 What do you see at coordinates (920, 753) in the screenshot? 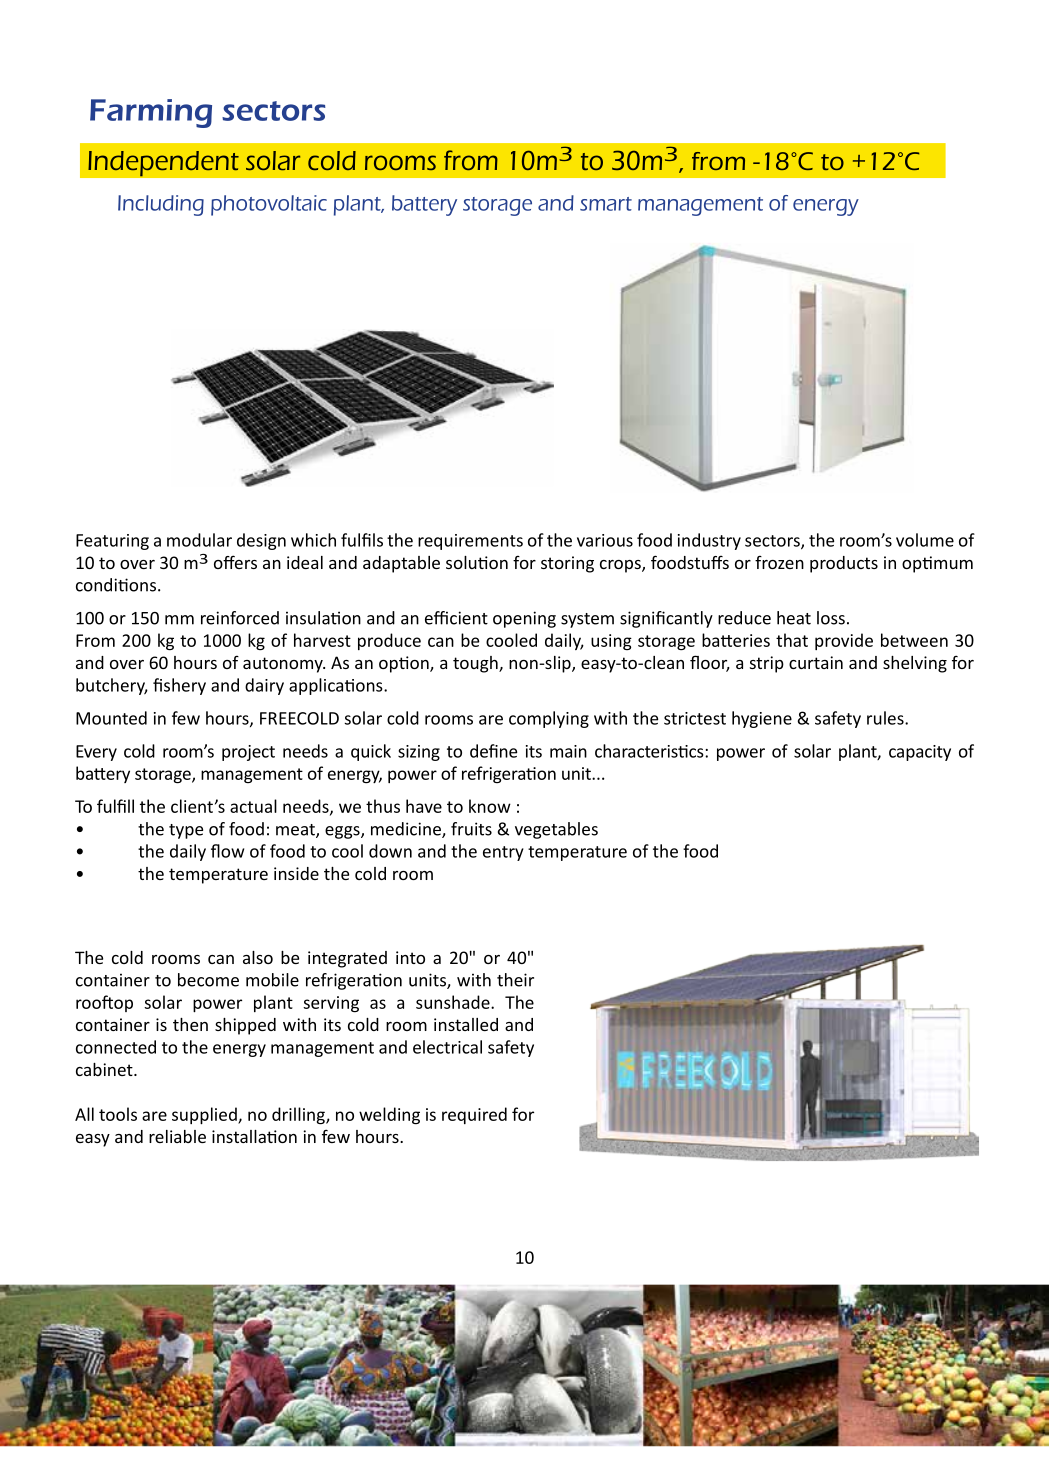
I see `capacity` at bounding box center [920, 753].
